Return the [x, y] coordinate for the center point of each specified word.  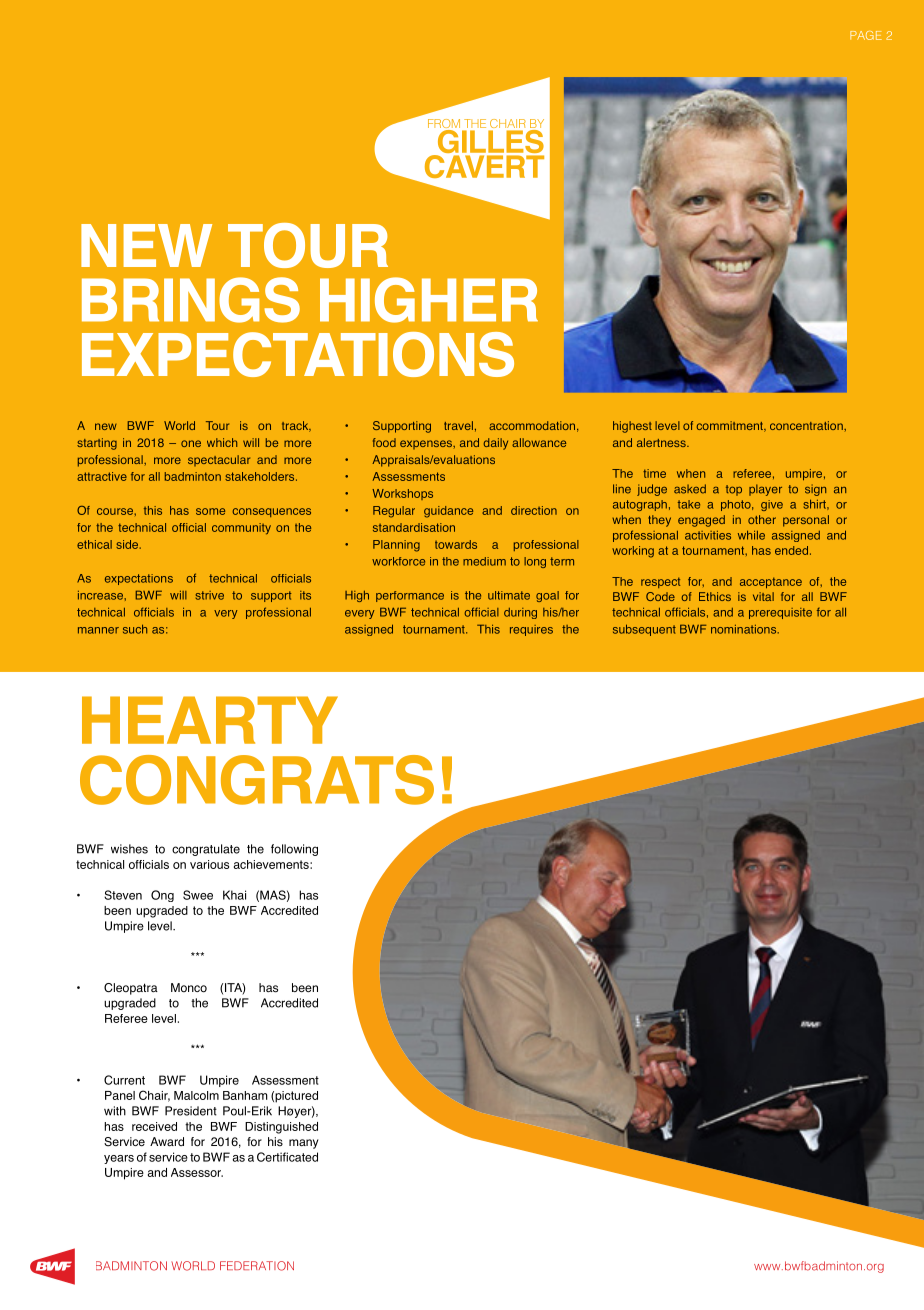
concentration [807, 425]
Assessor [197, 1172]
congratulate [206, 850]
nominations [745, 629]
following [294, 850]
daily [495, 444]
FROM [445, 125]
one [191, 443]
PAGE [866, 35]
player [765, 490]
